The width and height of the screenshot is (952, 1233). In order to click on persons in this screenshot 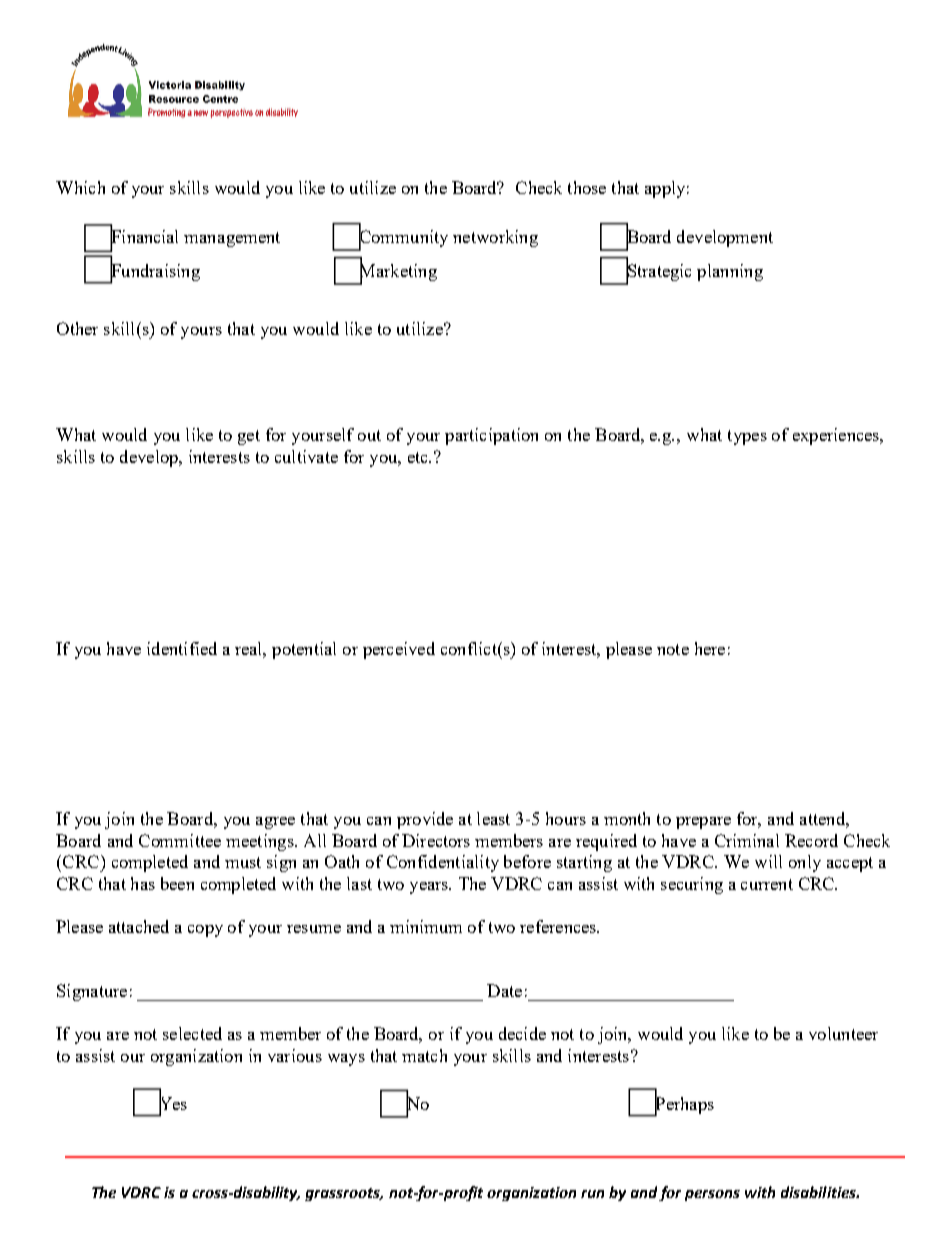, I will do `click(712, 1195)`.
